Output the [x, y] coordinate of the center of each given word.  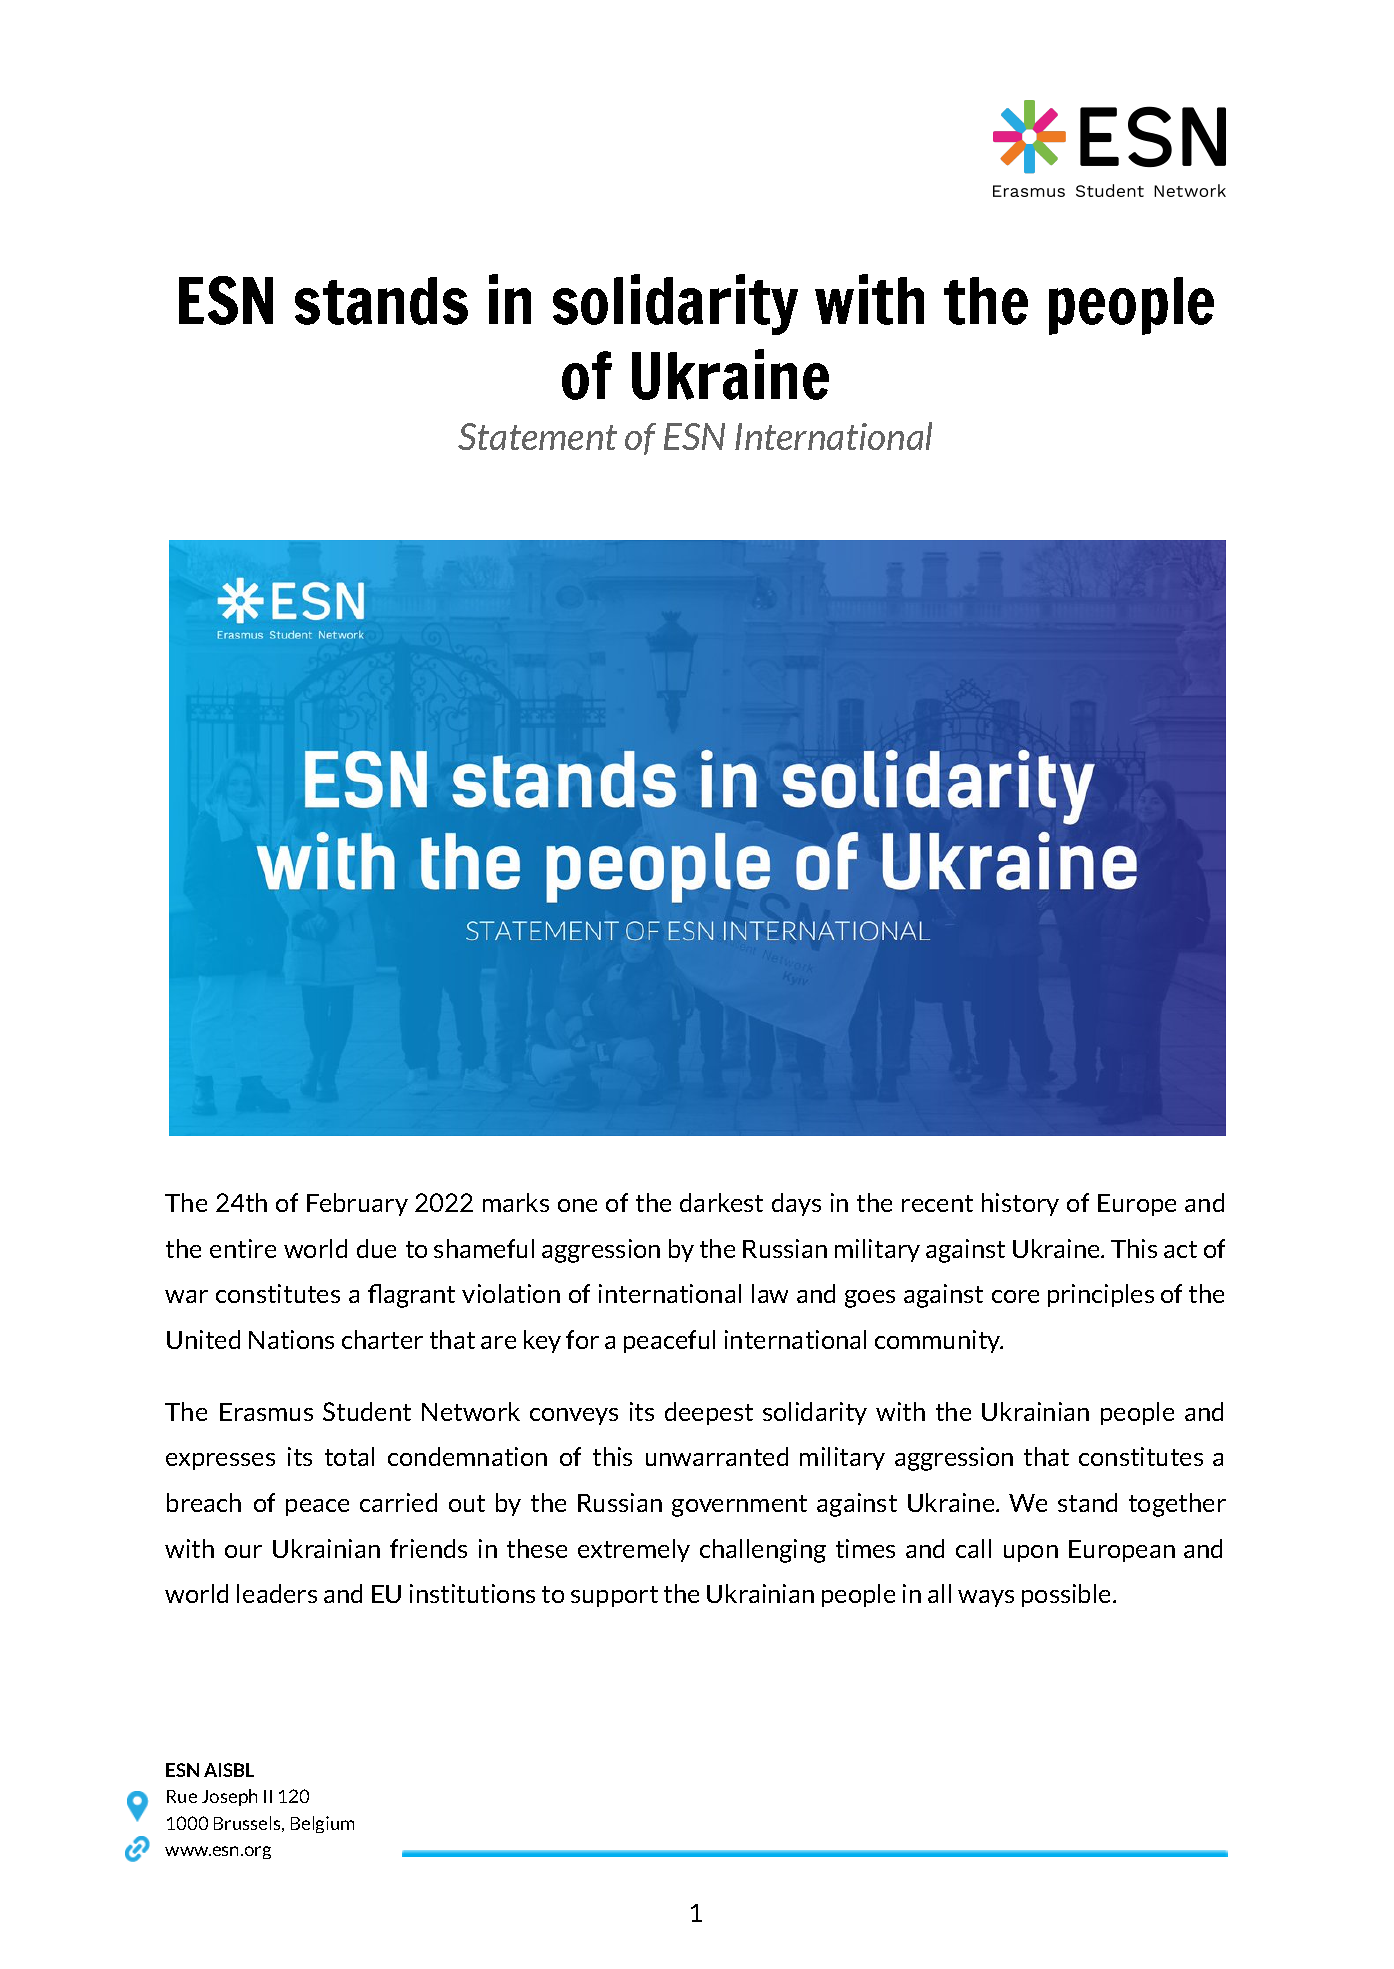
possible [1068, 1595]
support [614, 1596]
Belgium [322, 1824]
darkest [721, 1202]
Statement [537, 436]
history [1020, 1204]
